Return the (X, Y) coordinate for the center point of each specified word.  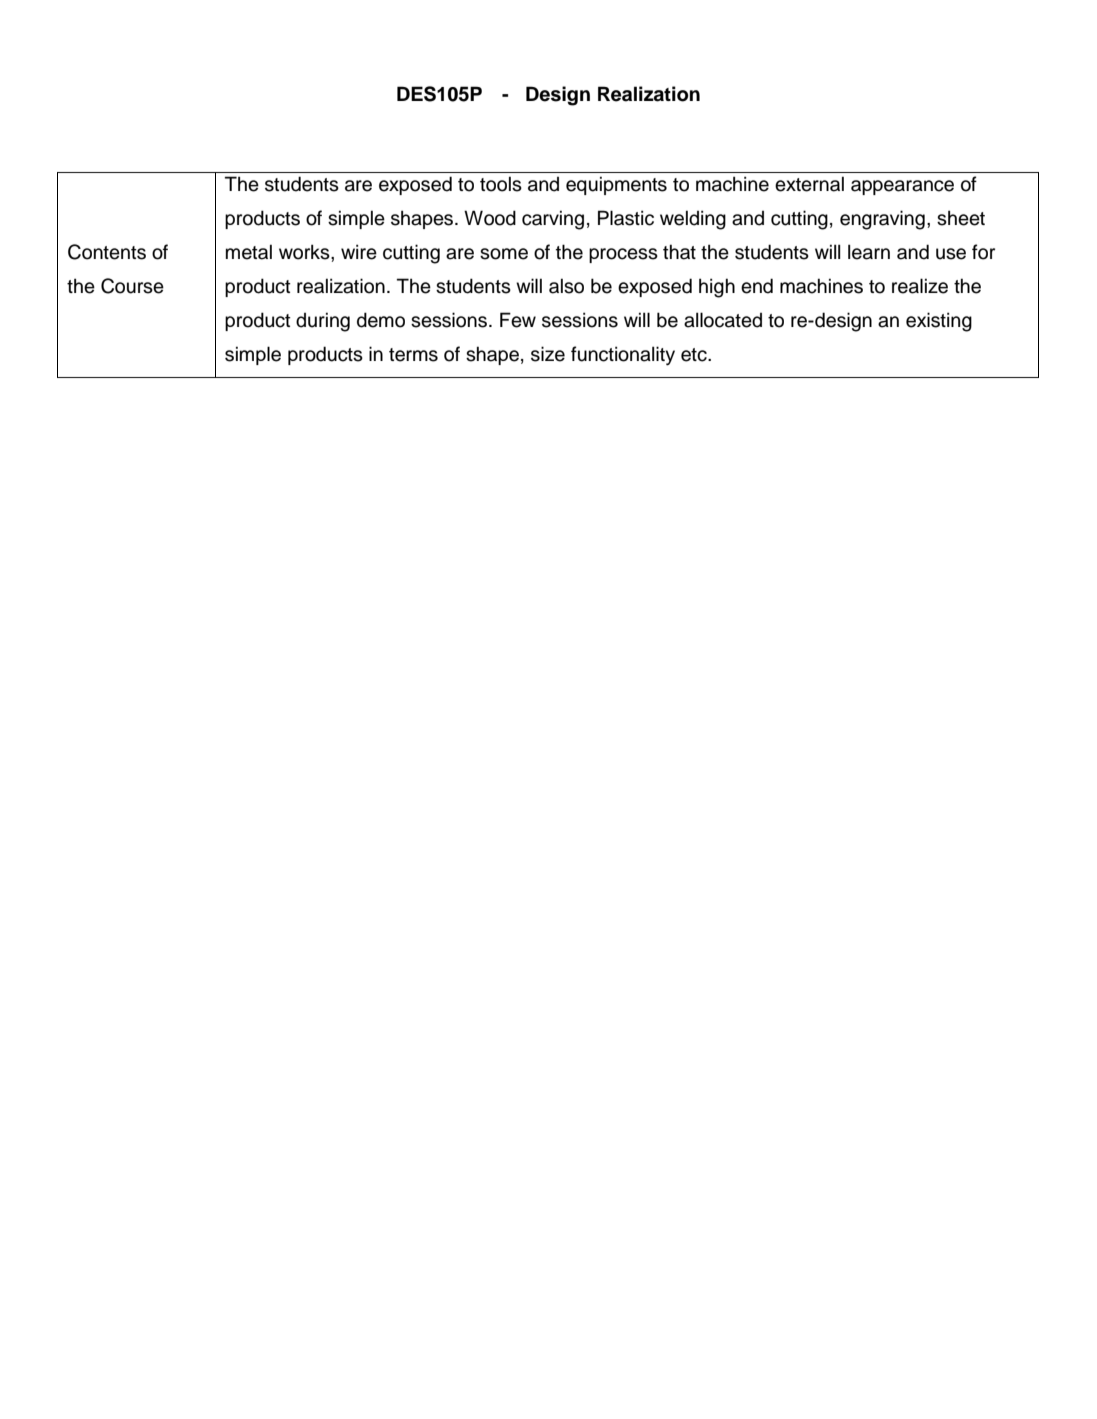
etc (695, 355)
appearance (902, 187)
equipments (616, 185)
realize (920, 286)
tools (501, 184)
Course (132, 286)
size (548, 354)
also (566, 286)
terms (413, 355)
